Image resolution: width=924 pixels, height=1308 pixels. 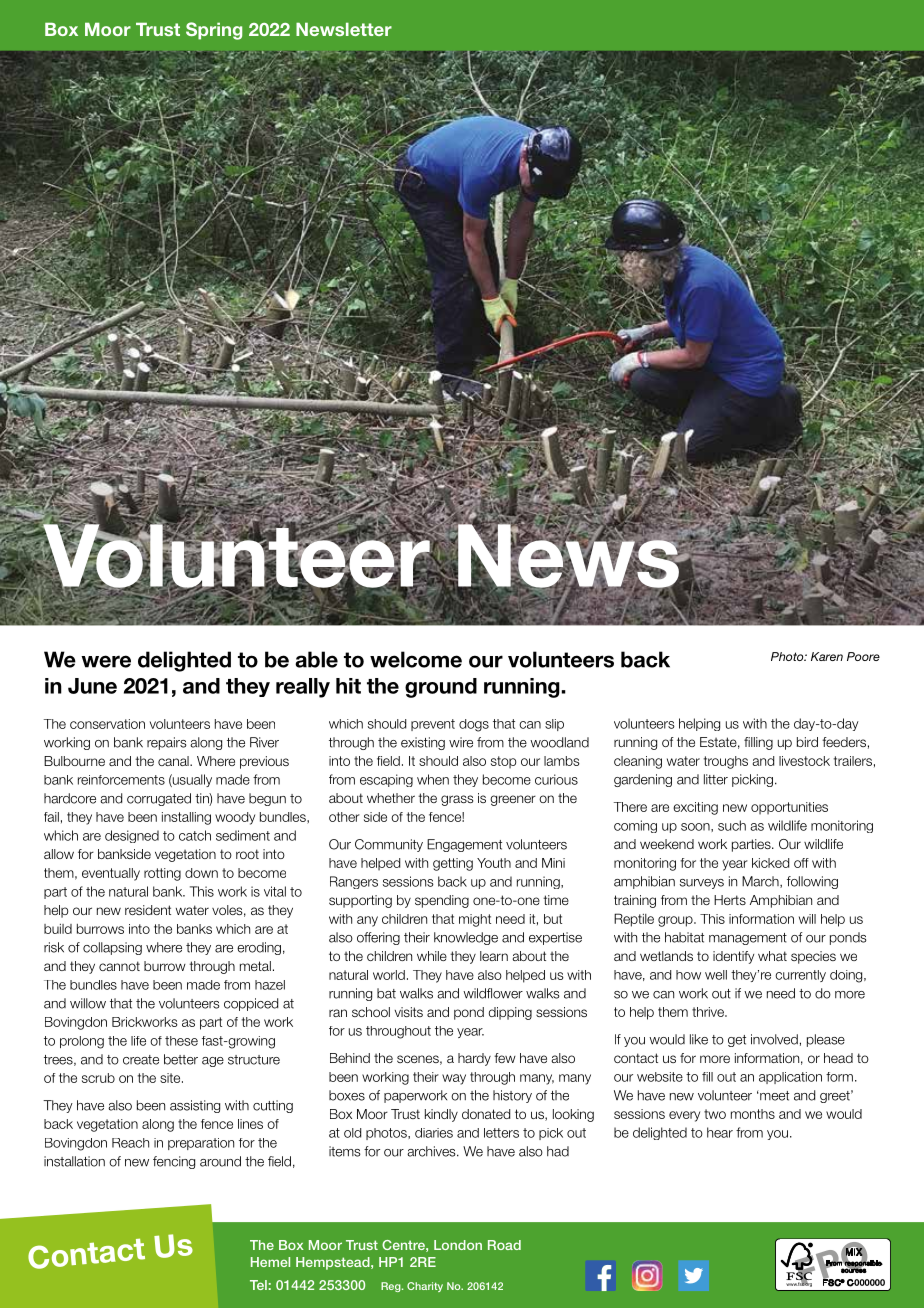 What do you see at coordinates (458, 1245) in the screenshot?
I see `London` at bounding box center [458, 1245].
